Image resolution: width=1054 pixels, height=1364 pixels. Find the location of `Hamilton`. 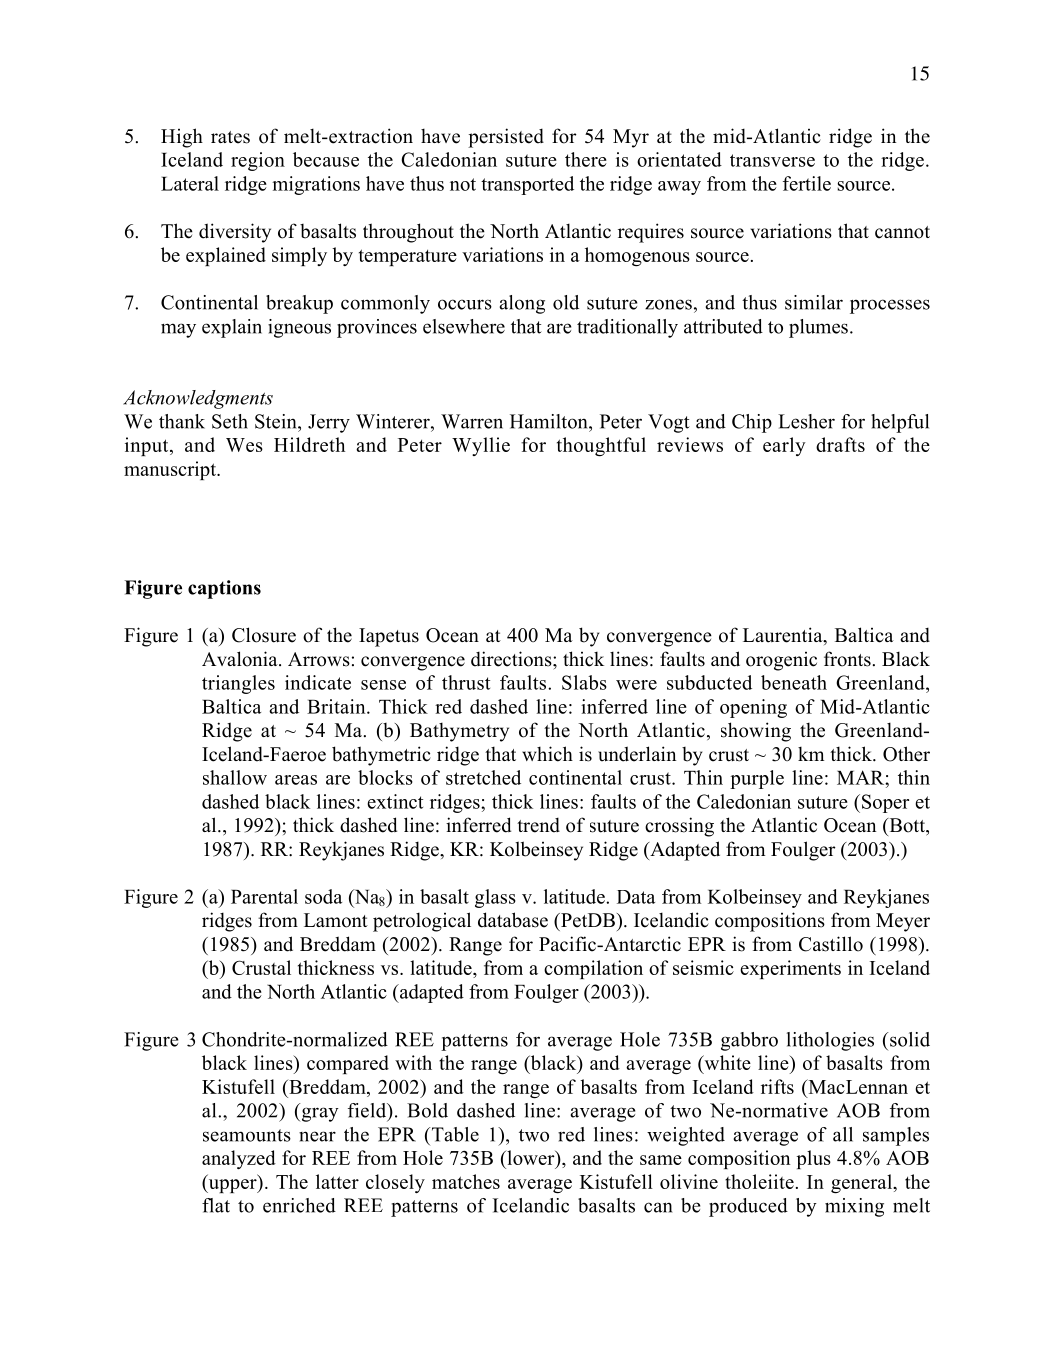

Hamilton is located at coordinates (550, 421).
